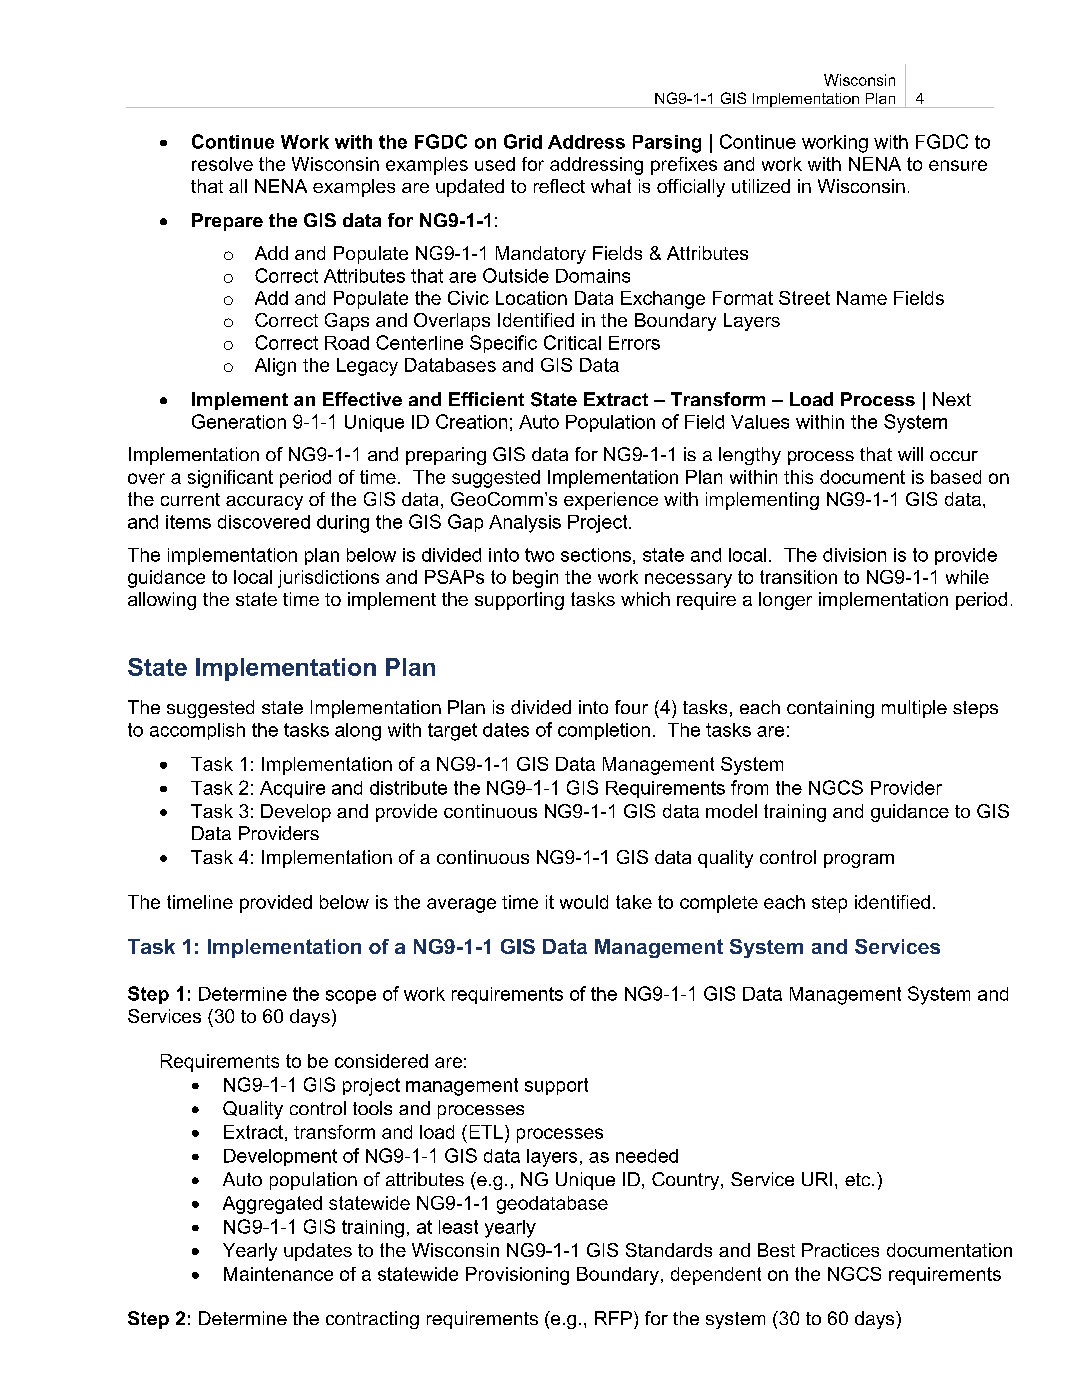 The height and width of the page is (1399, 1081). What do you see at coordinates (292, 789) in the page?
I see `Acquire` at bounding box center [292, 789].
